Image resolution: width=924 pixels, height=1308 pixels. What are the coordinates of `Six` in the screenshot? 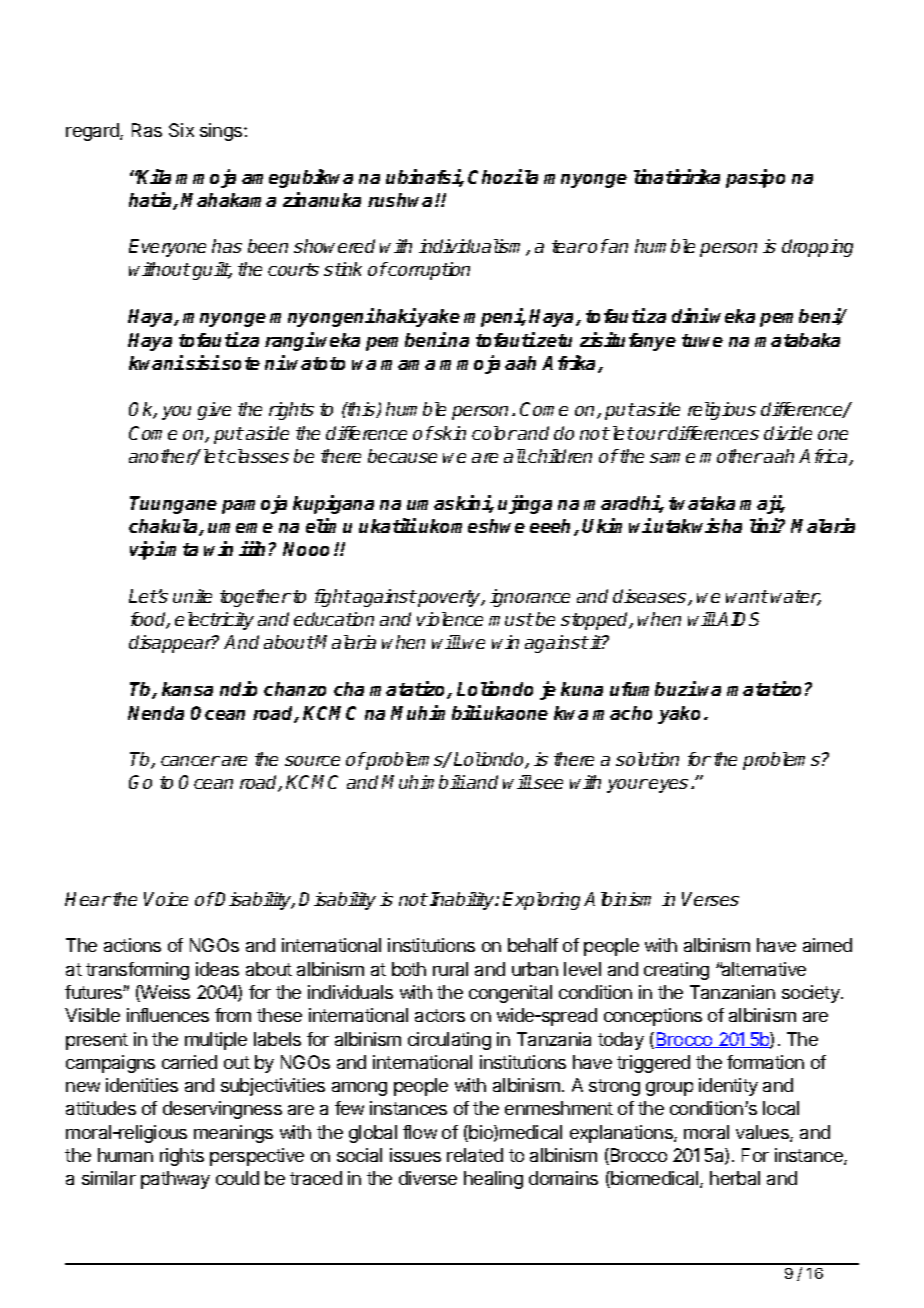 It's located at (181, 130).
